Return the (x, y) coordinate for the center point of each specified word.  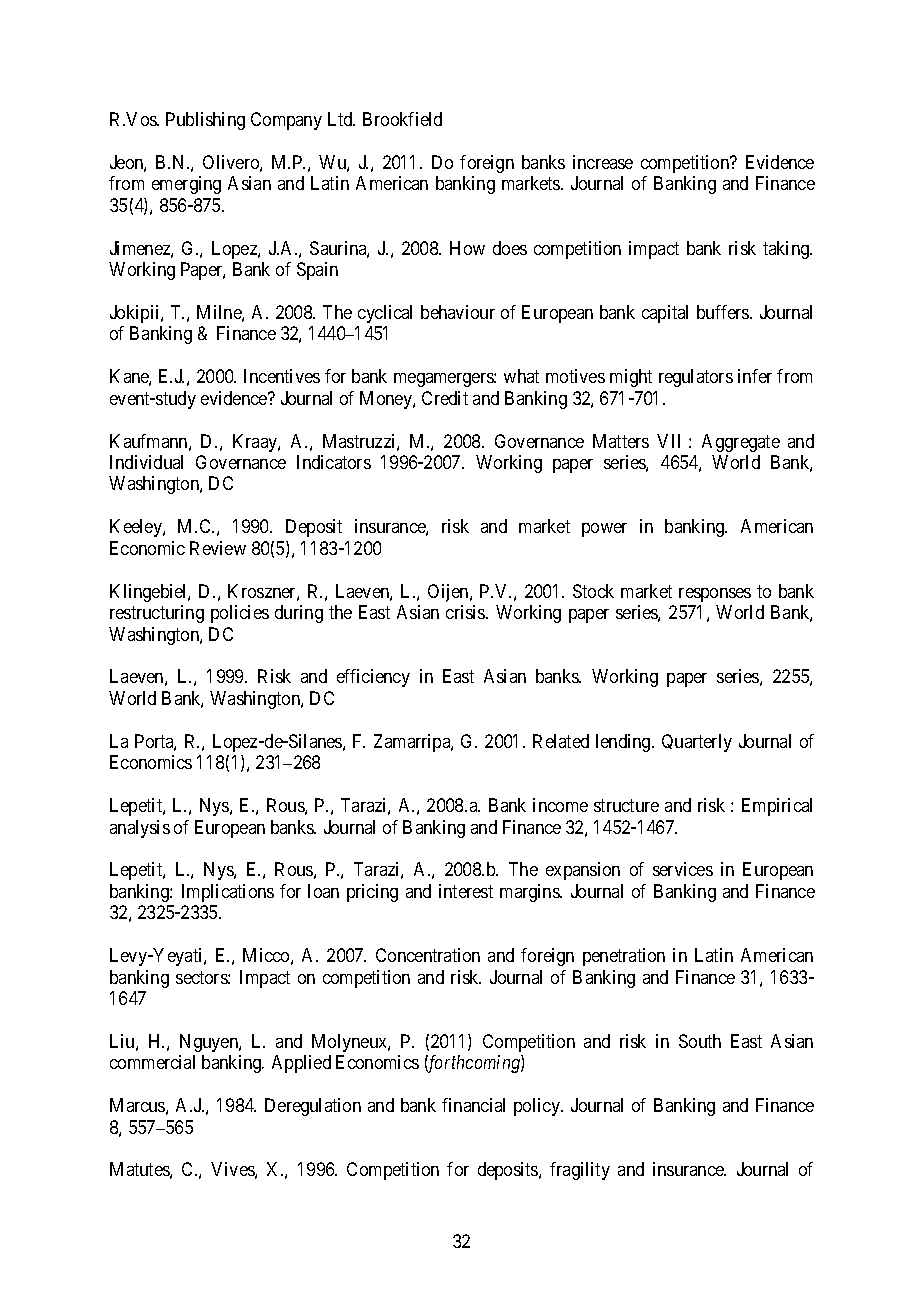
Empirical (777, 807)
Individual (146, 462)
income (560, 805)
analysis (140, 829)
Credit (445, 398)
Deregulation (313, 1107)
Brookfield (402, 119)
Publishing (205, 121)
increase (603, 162)
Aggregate (741, 443)
